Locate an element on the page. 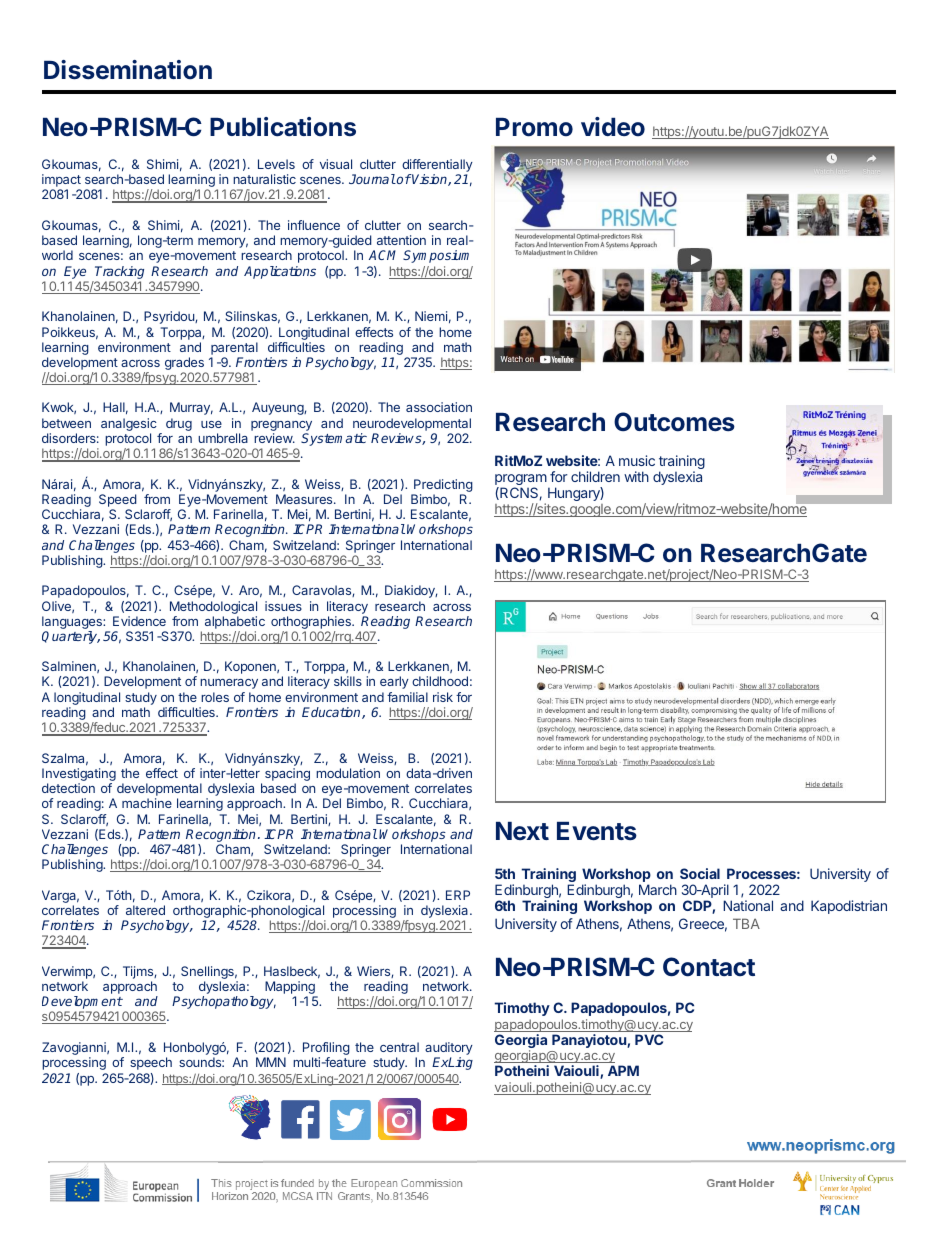 The height and width of the document is (1233, 952). with is located at coordinates (636, 476).
